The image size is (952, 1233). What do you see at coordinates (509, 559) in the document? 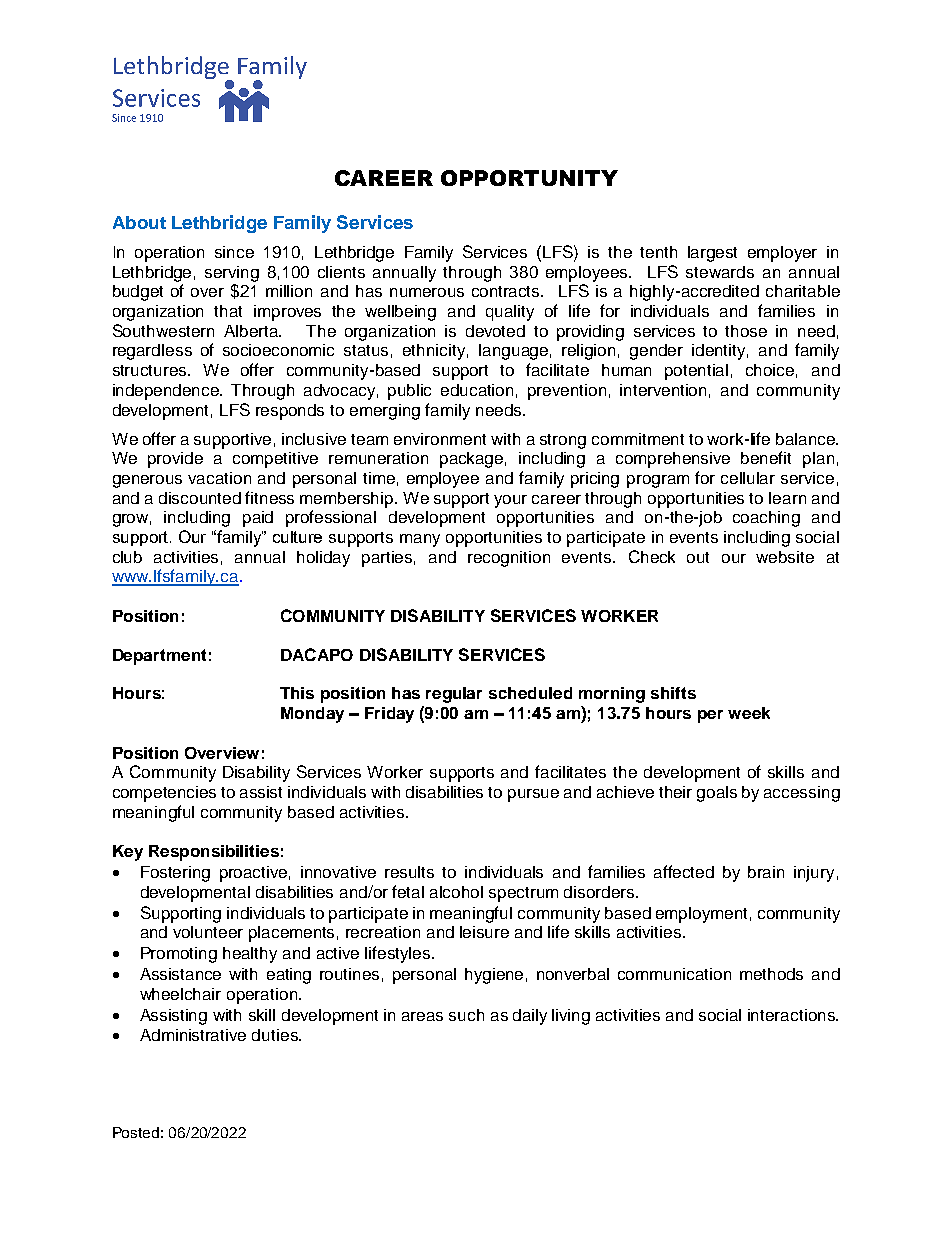
I see `recognition` at bounding box center [509, 559].
